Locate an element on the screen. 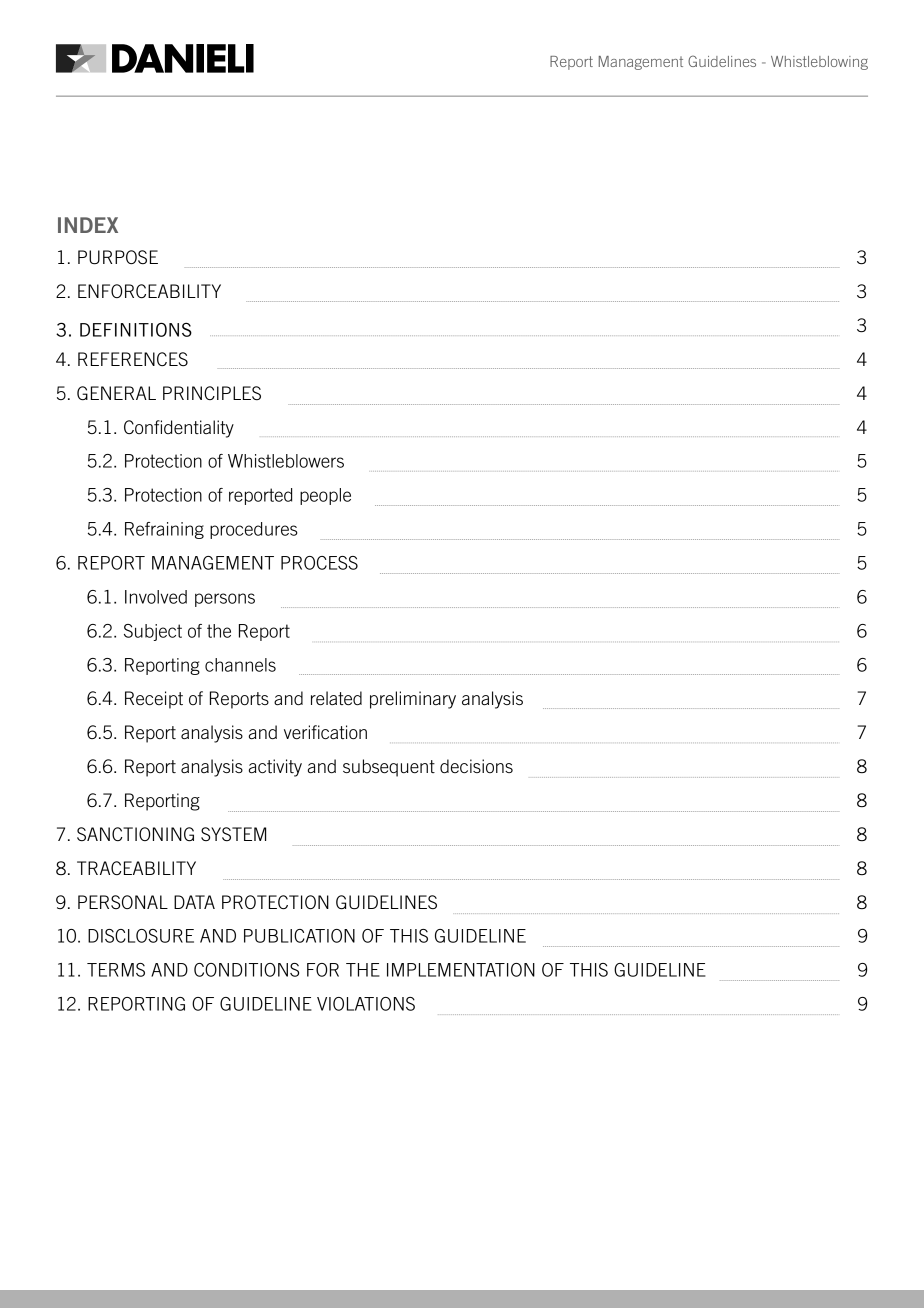 Image resolution: width=924 pixels, height=1308 pixels. VIOLATIONS is located at coordinates (366, 1004).
